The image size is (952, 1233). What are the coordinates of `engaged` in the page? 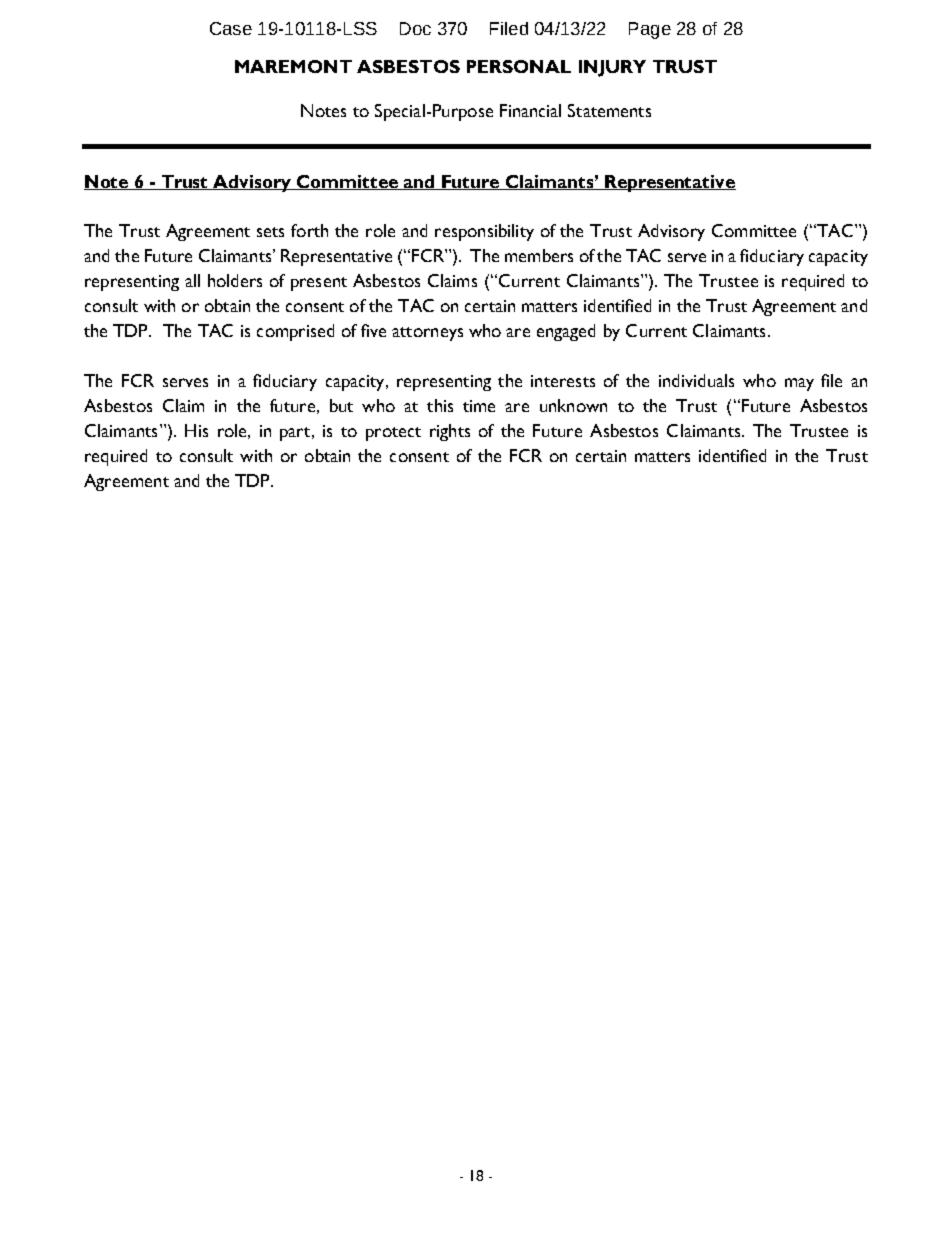 It's located at (566, 332).
